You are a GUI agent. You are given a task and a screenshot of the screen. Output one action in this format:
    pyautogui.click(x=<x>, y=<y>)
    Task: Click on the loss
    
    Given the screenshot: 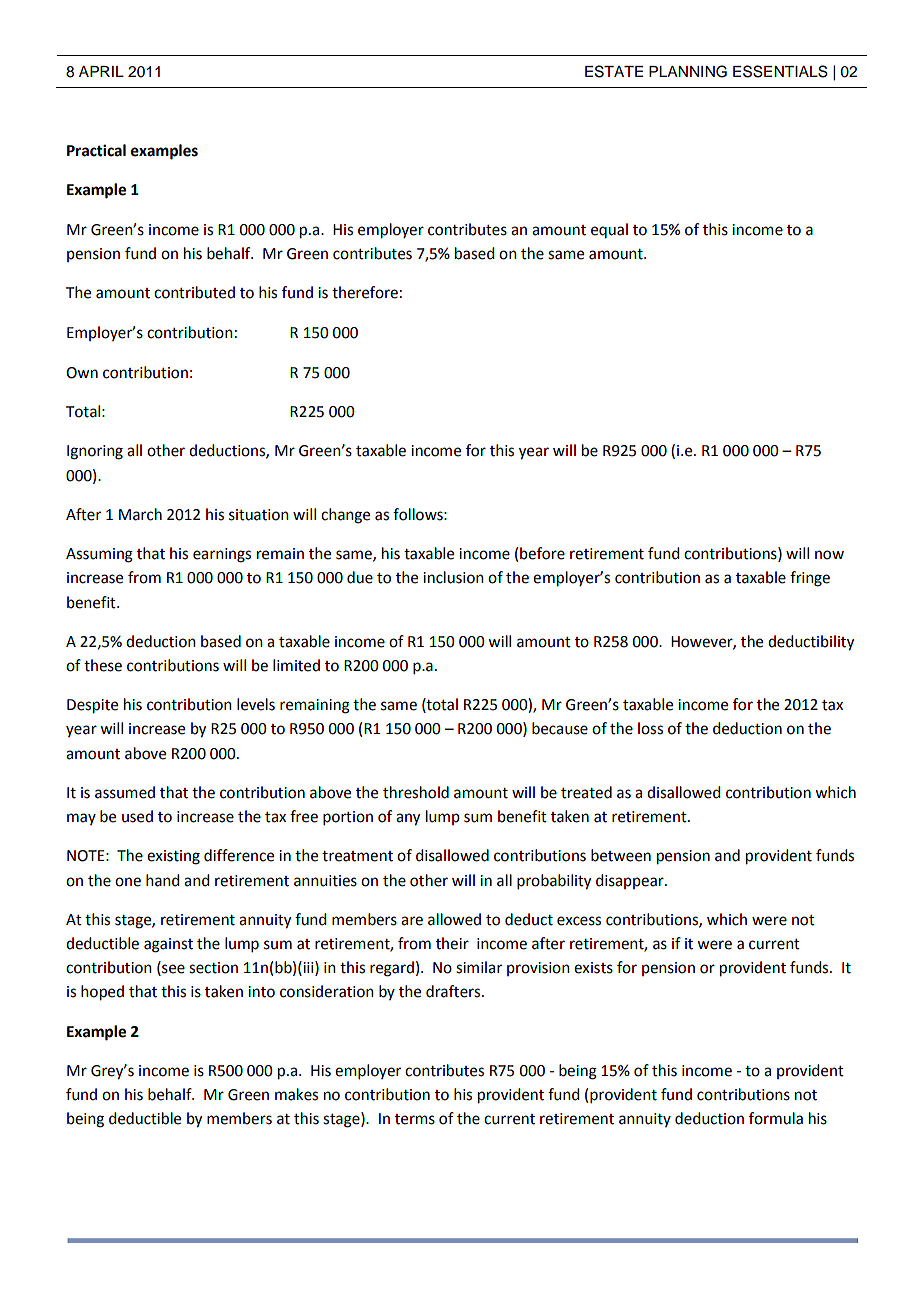 What is the action you would take?
    pyautogui.click(x=650, y=728)
